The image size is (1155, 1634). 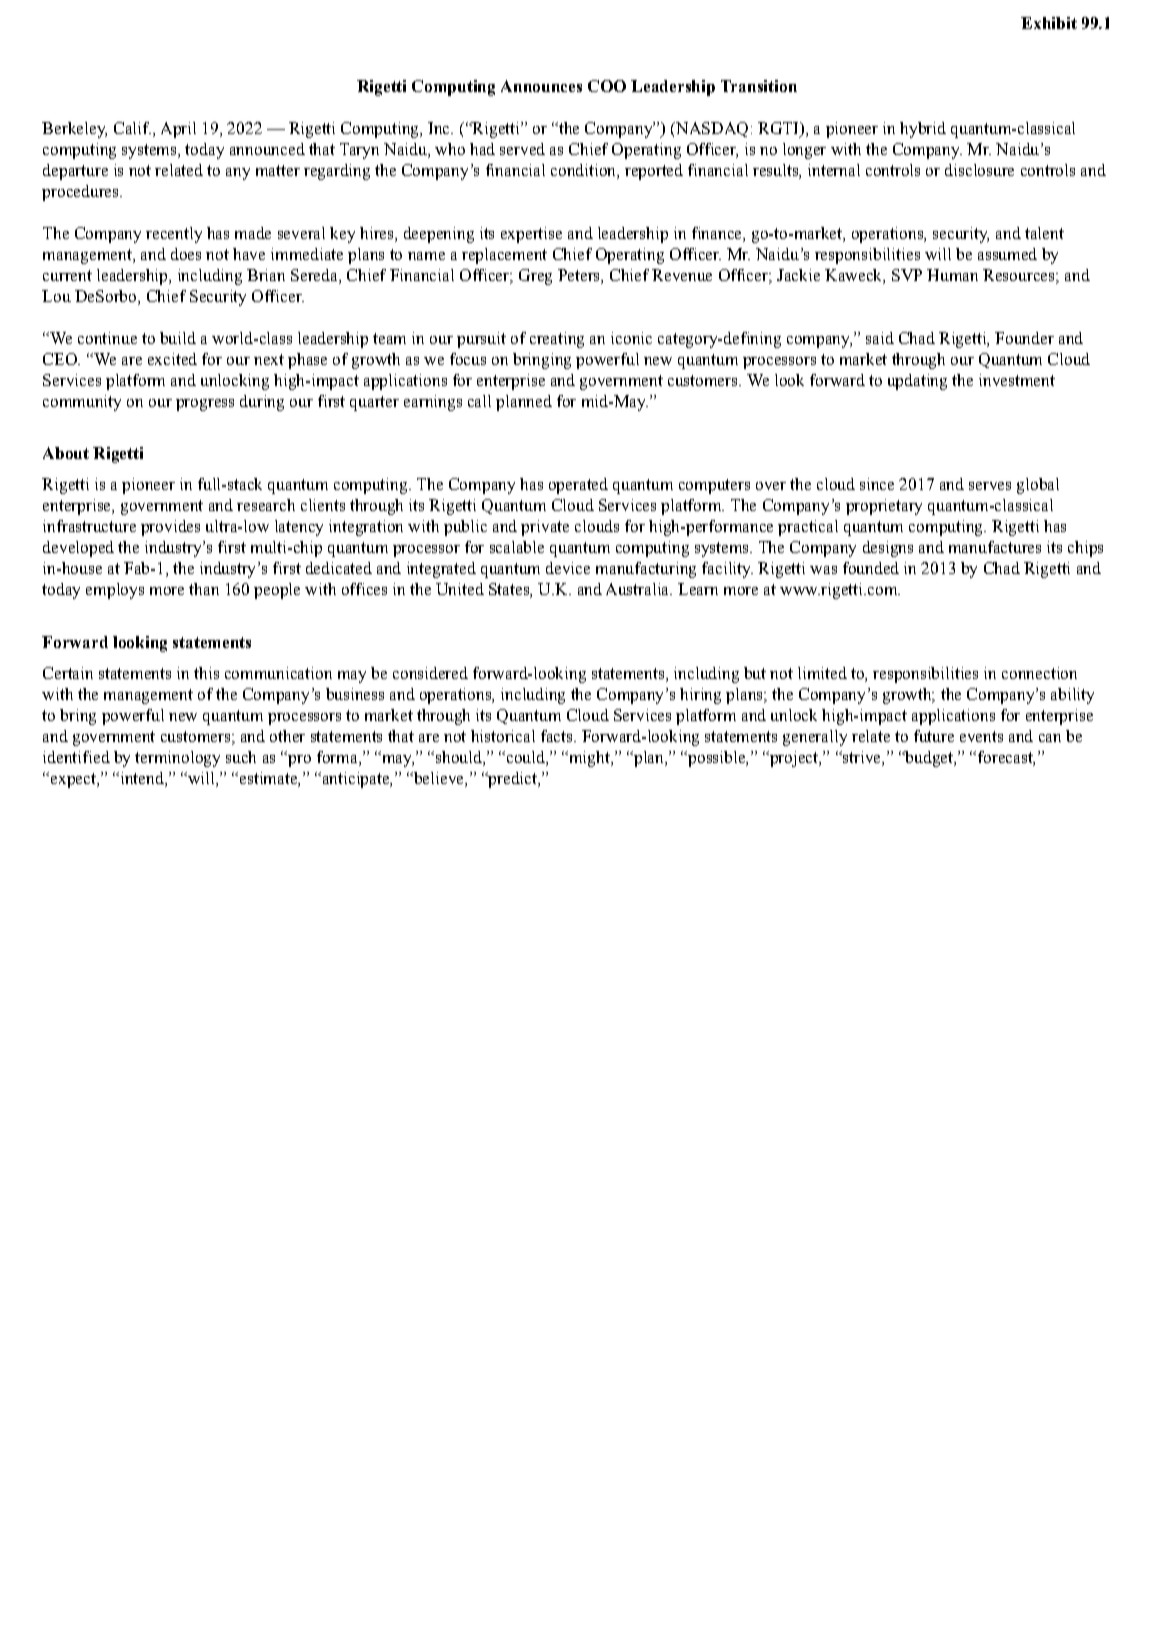 What do you see at coordinates (541, 86) in the screenshot?
I see `Announces` at bounding box center [541, 86].
